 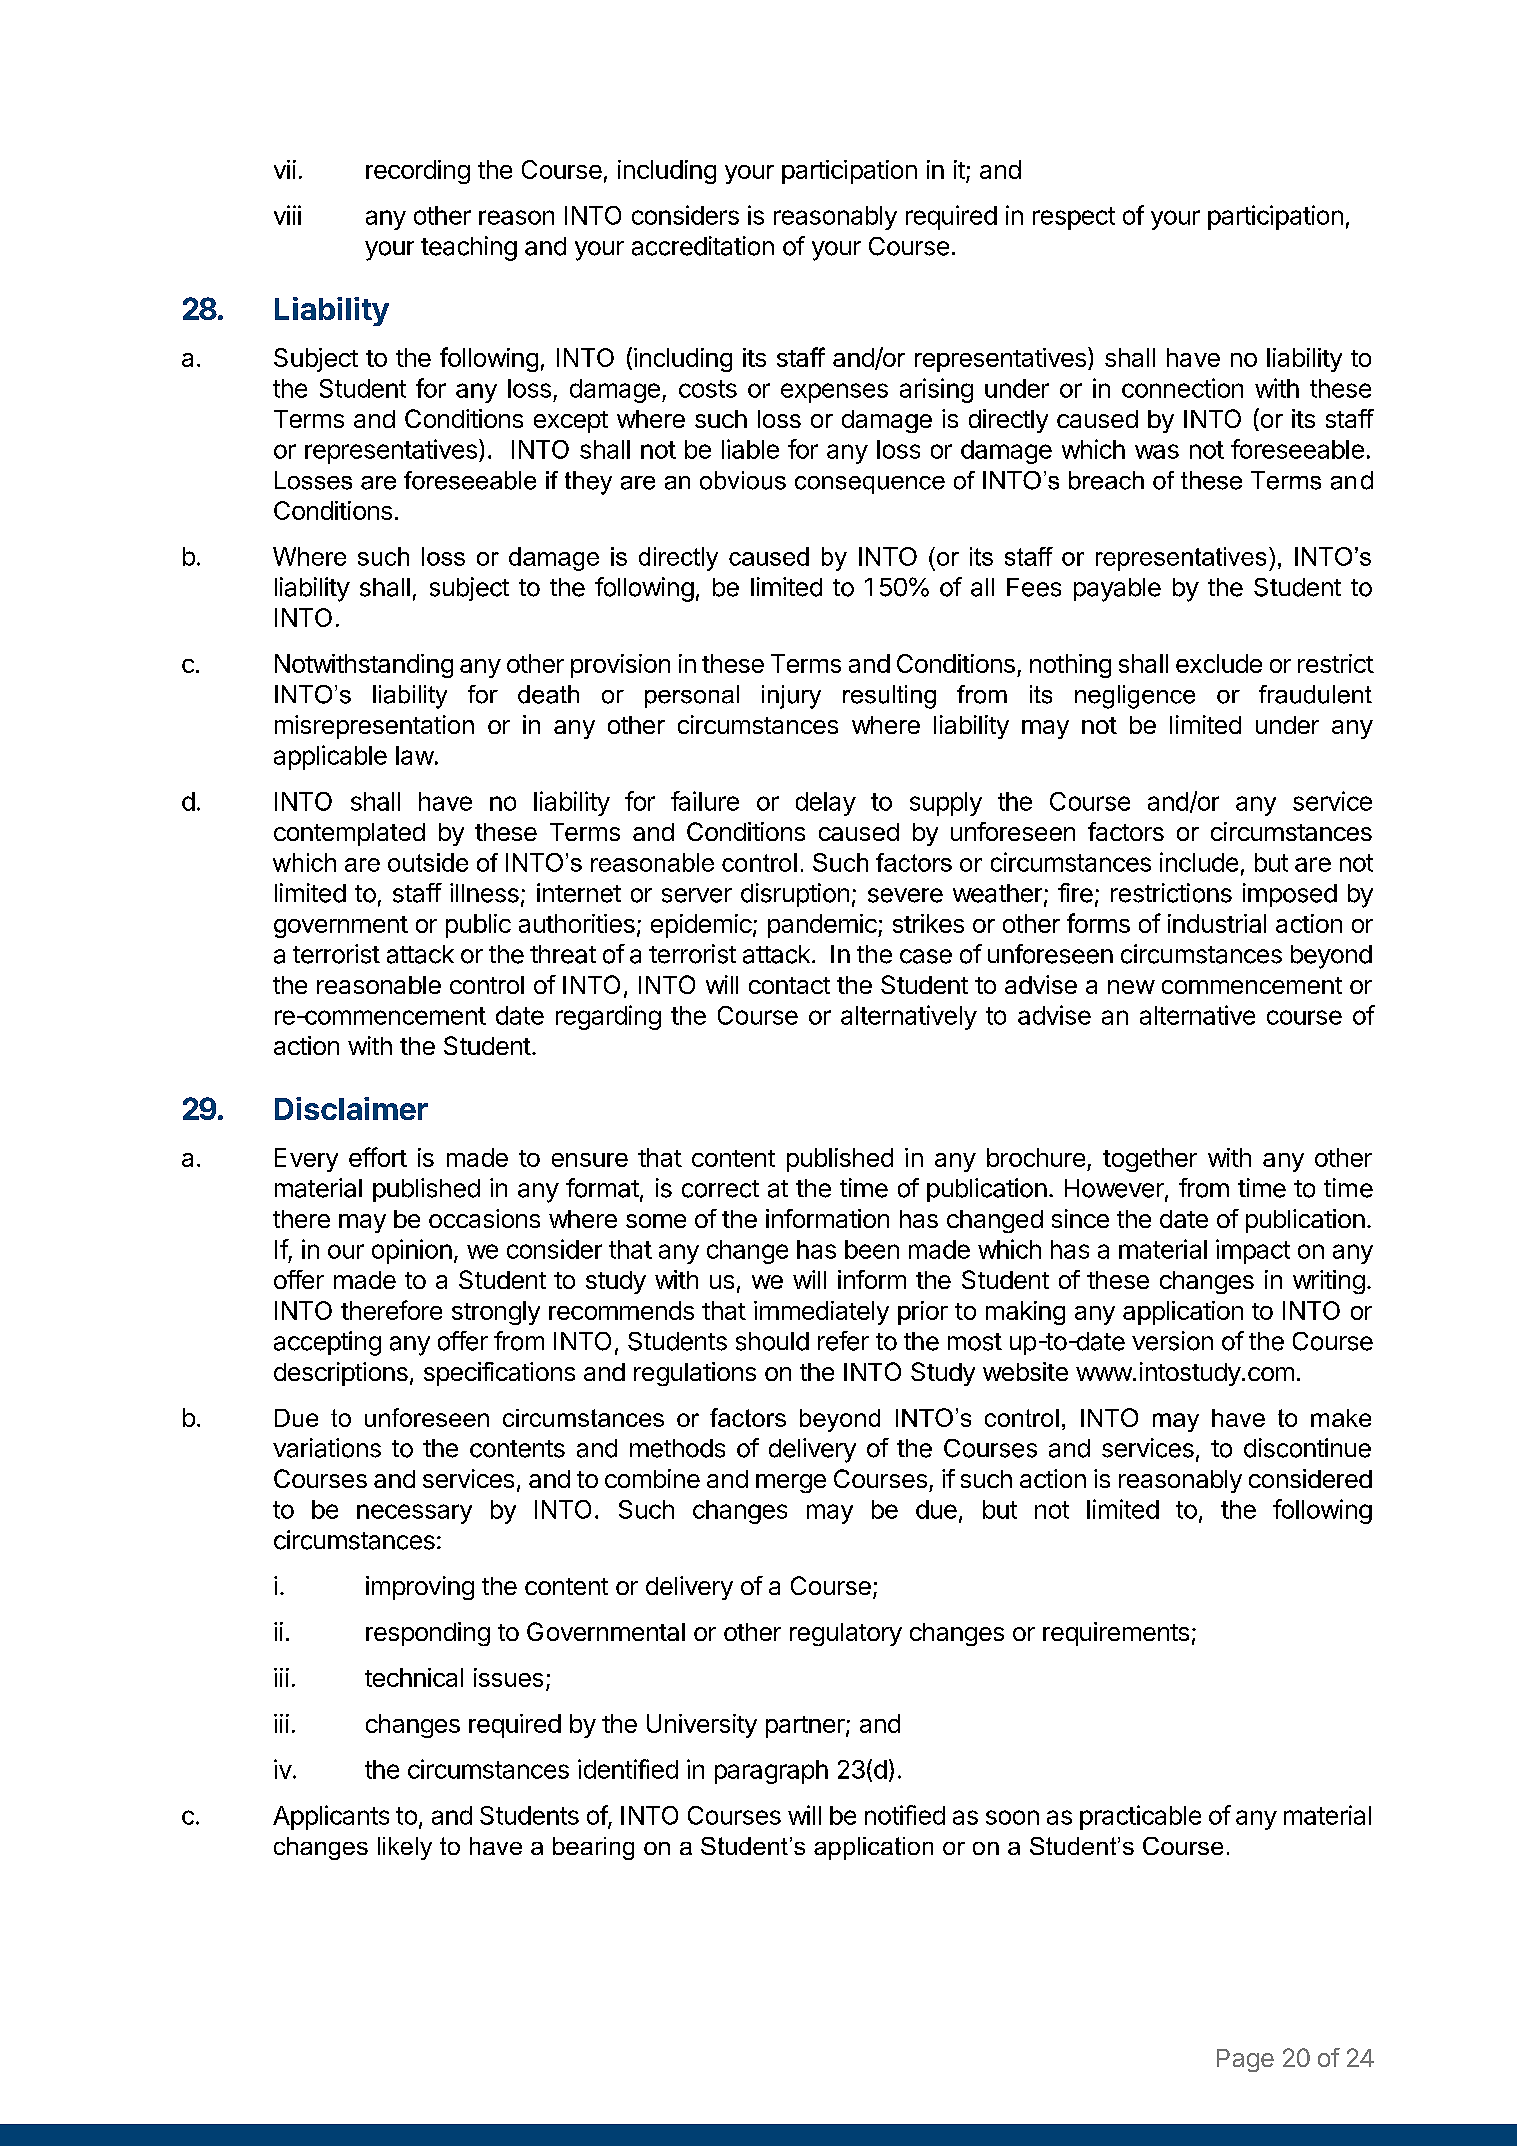 What do you see at coordinates (1074, 218) in the screenshot?
I see `respect` at bounding box center [1074, 218].
